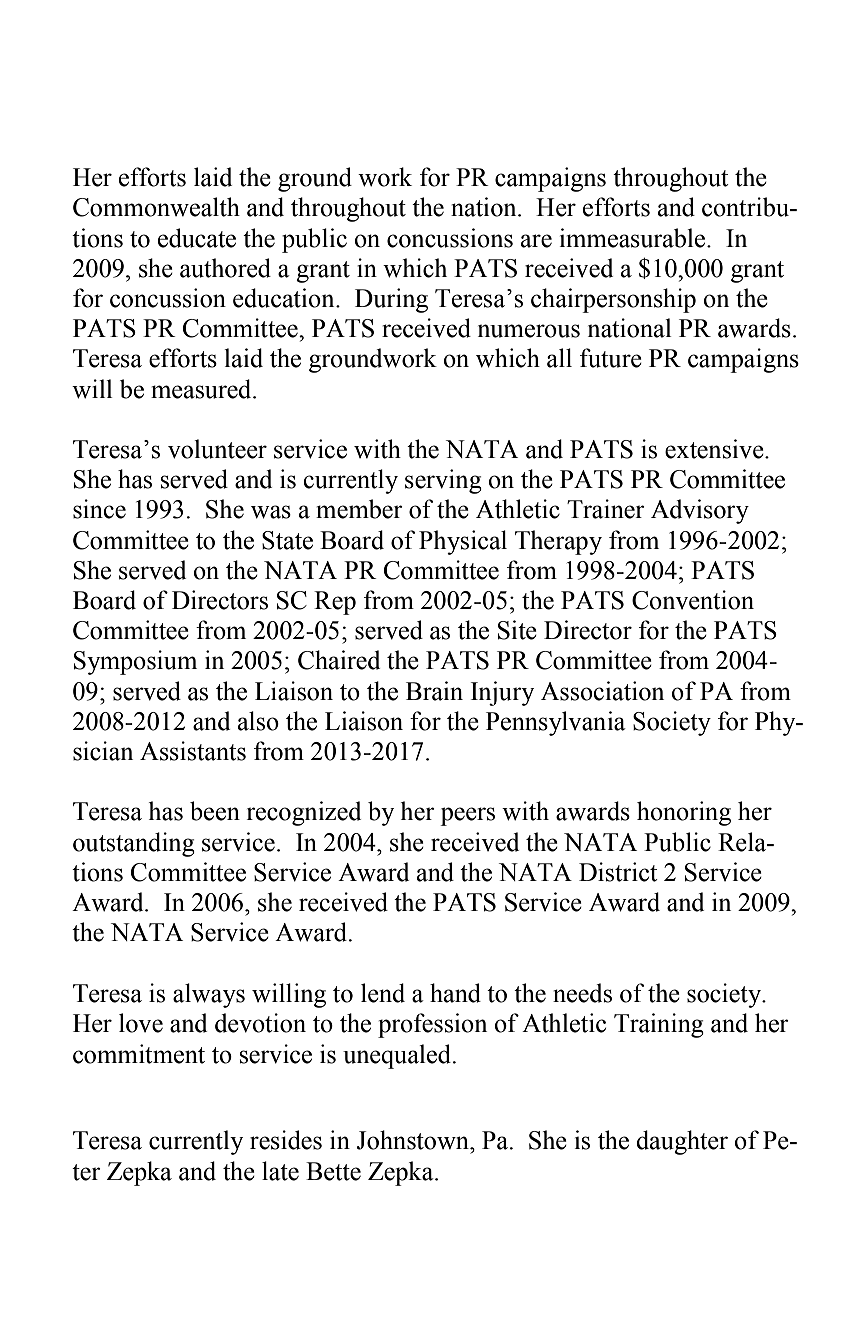 The width and height of the page is (866, 1339). What do you see at coordinates (286, 1140) in the page?
I see `resides` at bounding box center [286, 1140].
